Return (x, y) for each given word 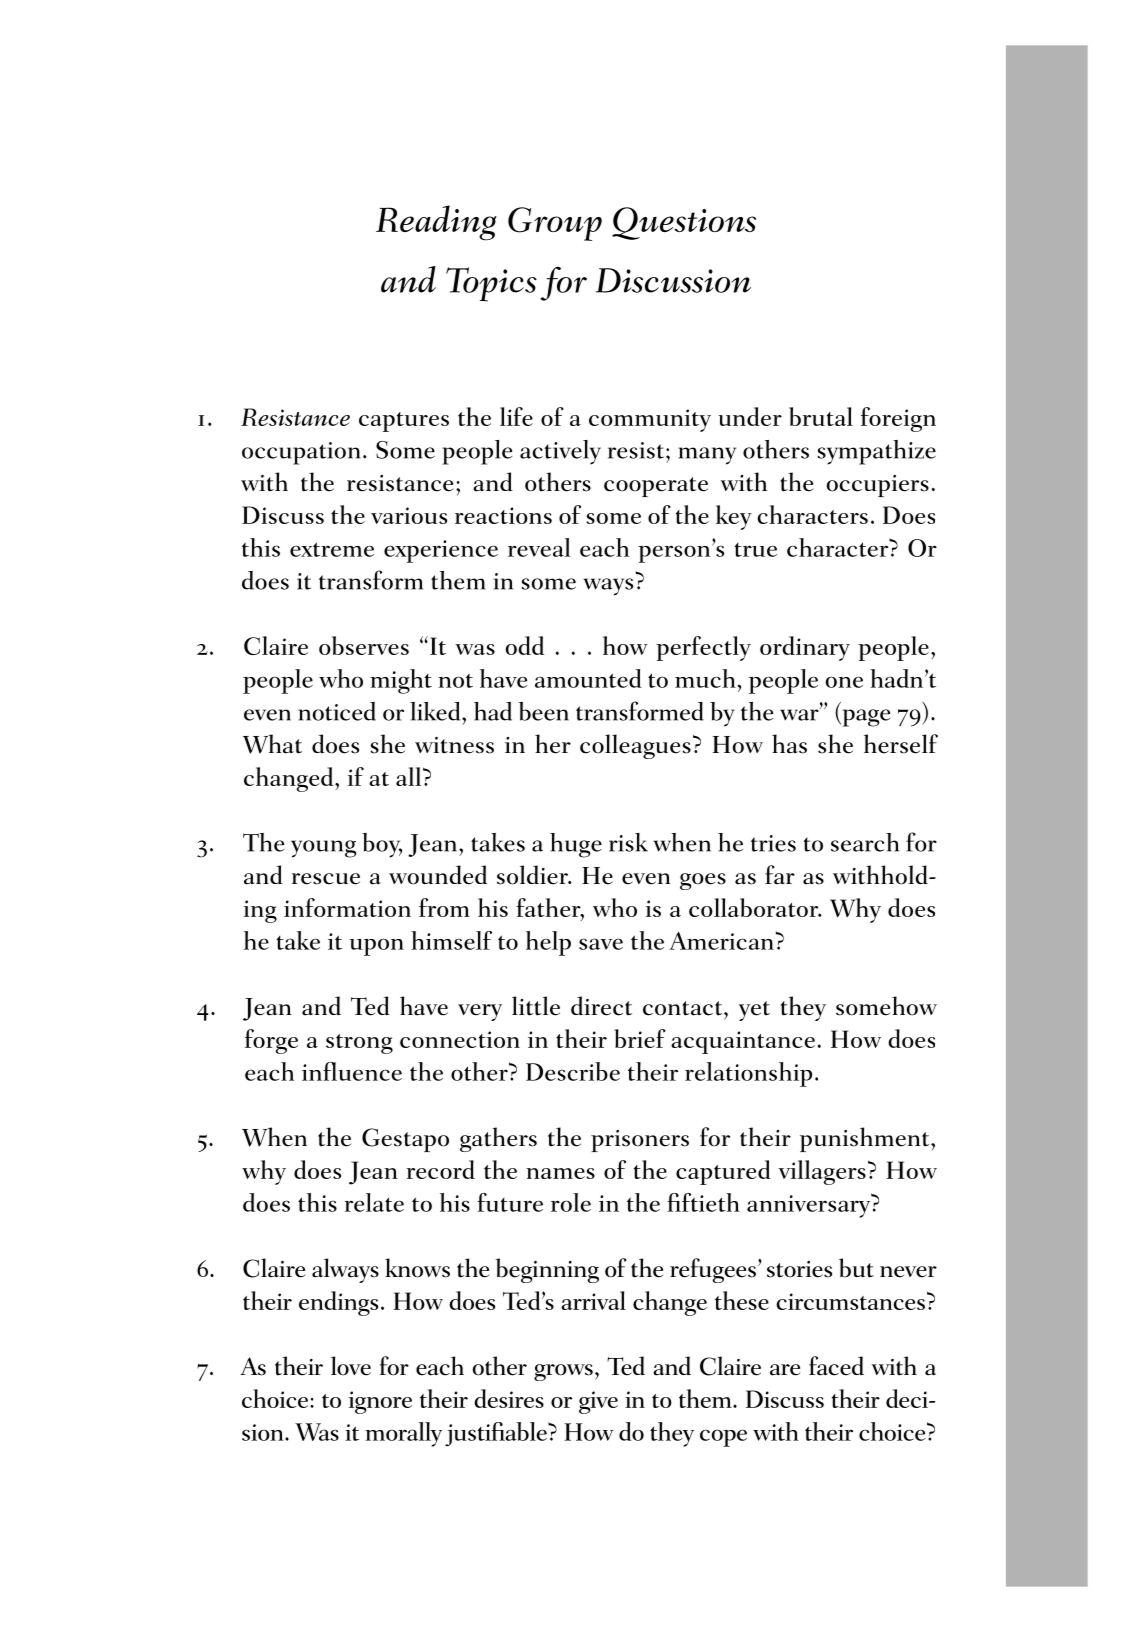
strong (359, 1044)
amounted (588, 678)
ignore (380, 1402)
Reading (436, 223)
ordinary (805, 648)
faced (836, 1366)
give (598, 1402)
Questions (684, 223)
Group (555, 224)
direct (601, 1006)
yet (754, 1011)
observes (364, 645)
